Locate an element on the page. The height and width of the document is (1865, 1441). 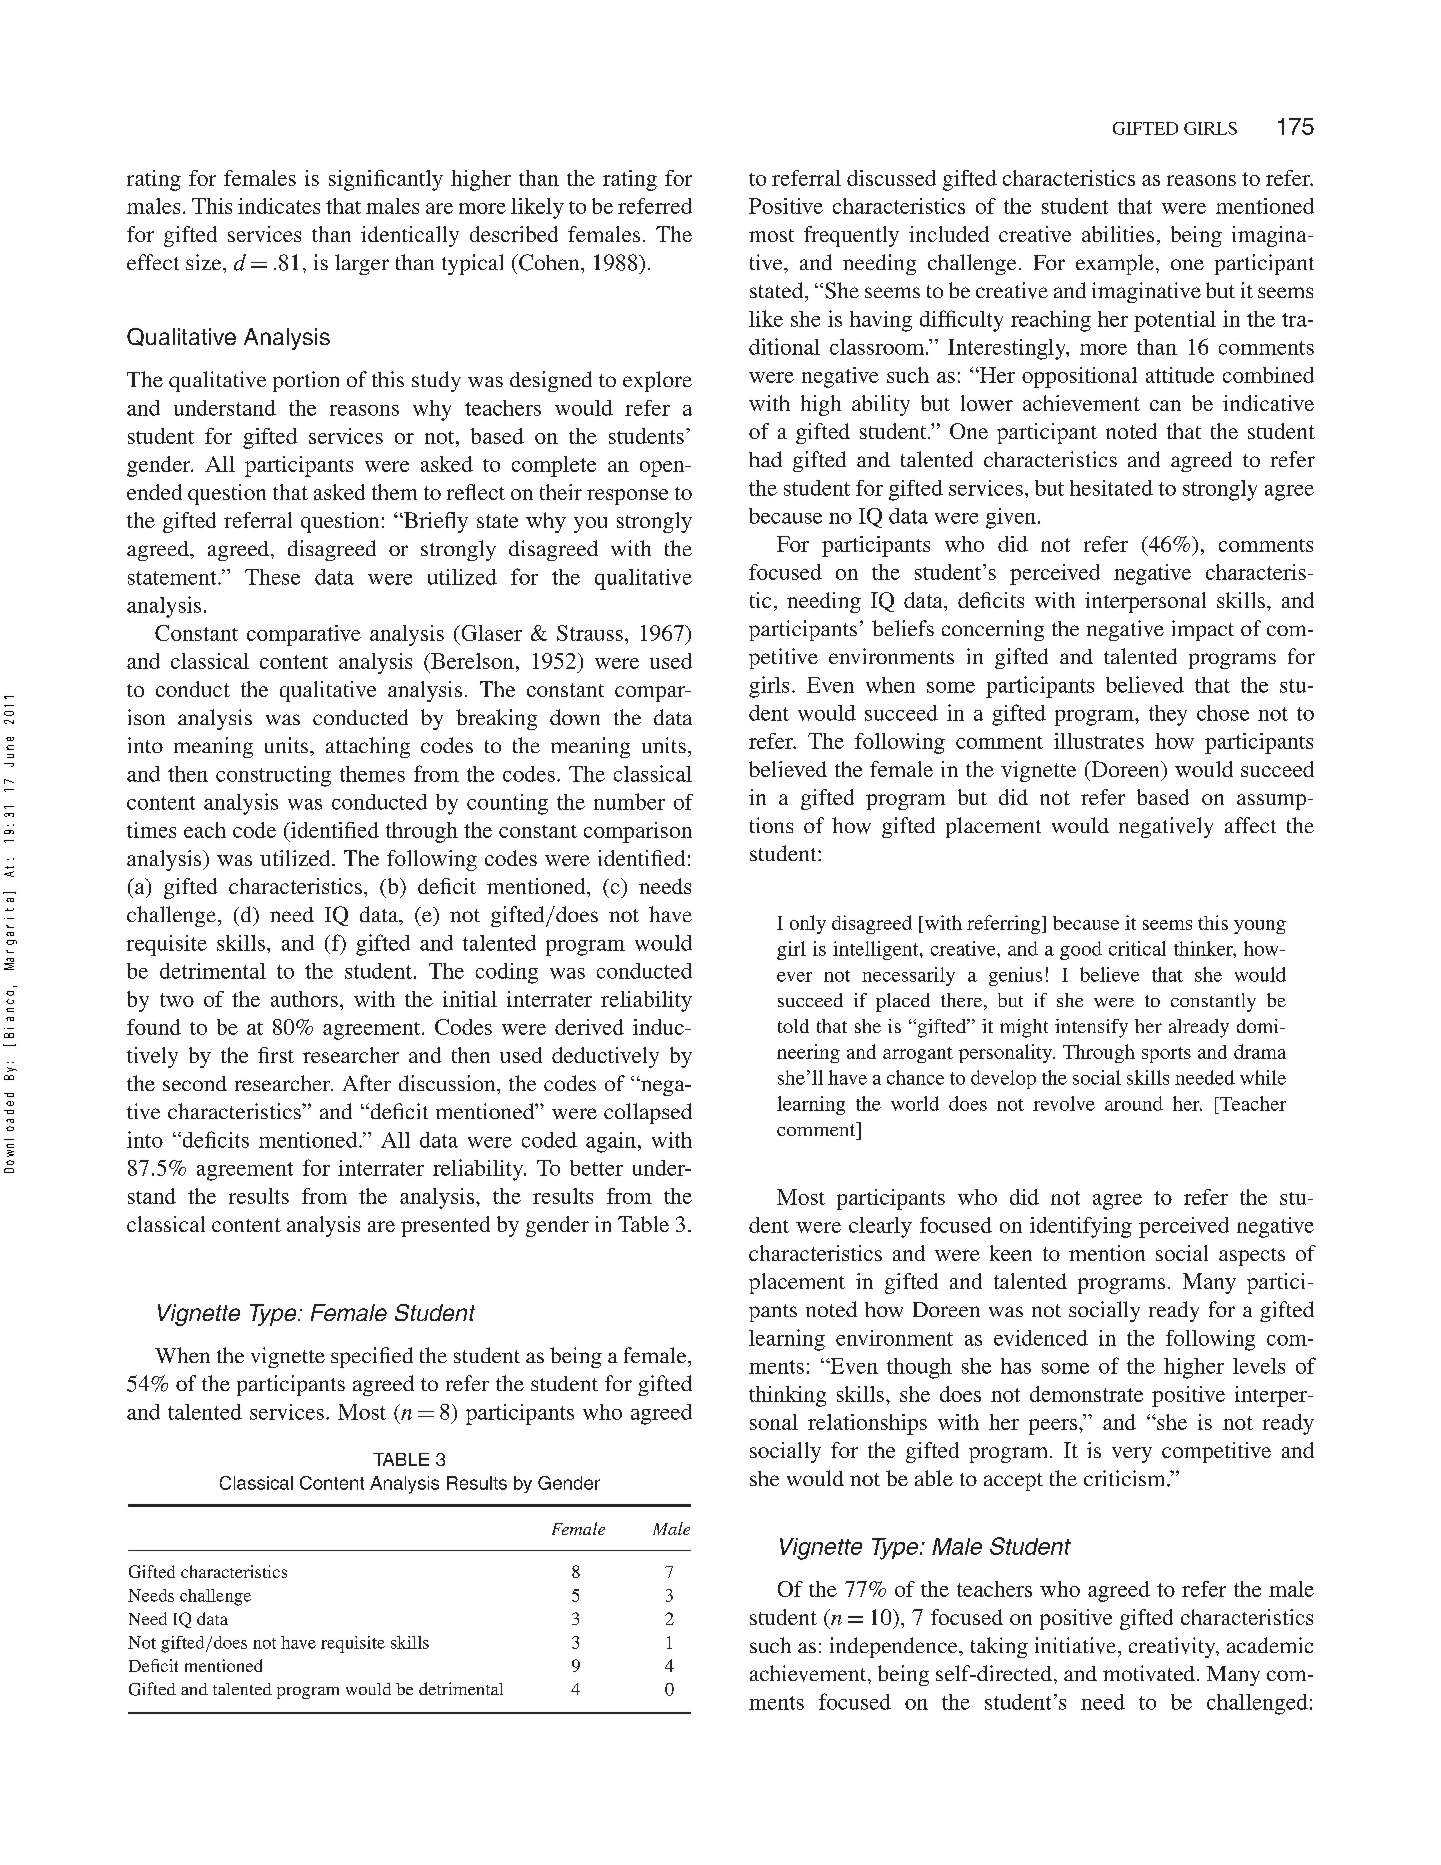
only is located at coordinates (808, 924).
